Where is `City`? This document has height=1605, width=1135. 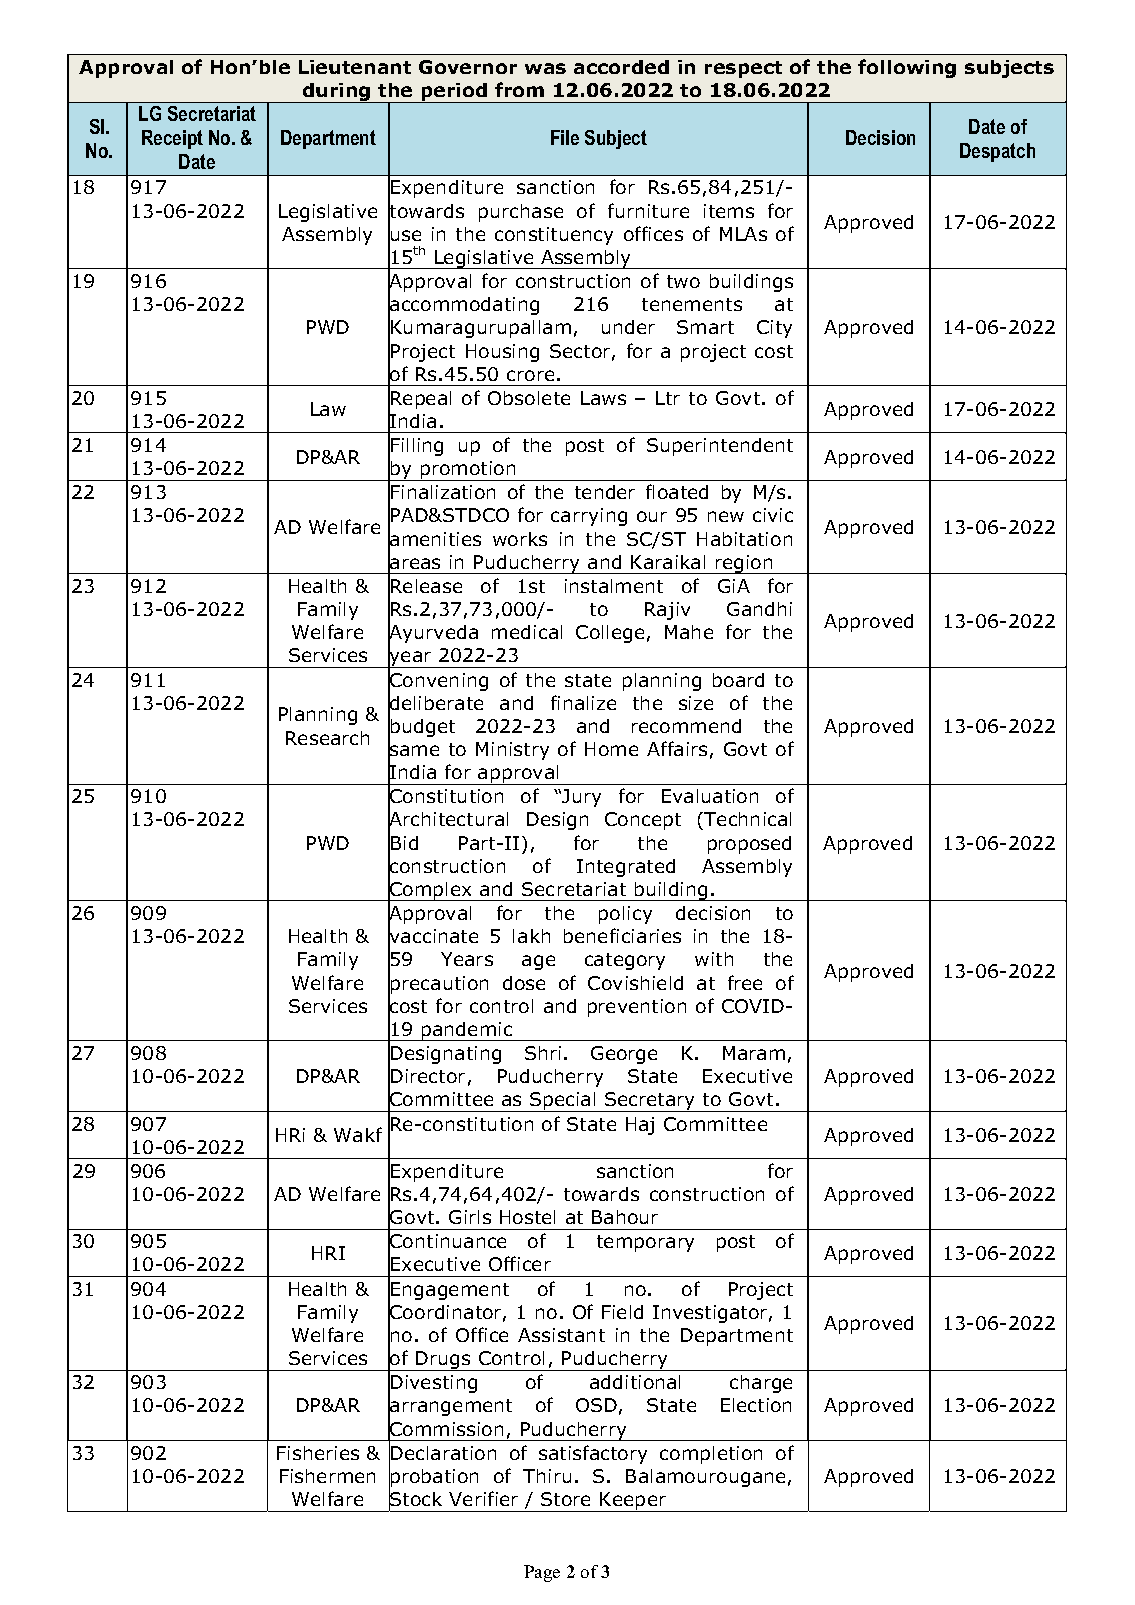 City is located at coordinates (774, 329).
